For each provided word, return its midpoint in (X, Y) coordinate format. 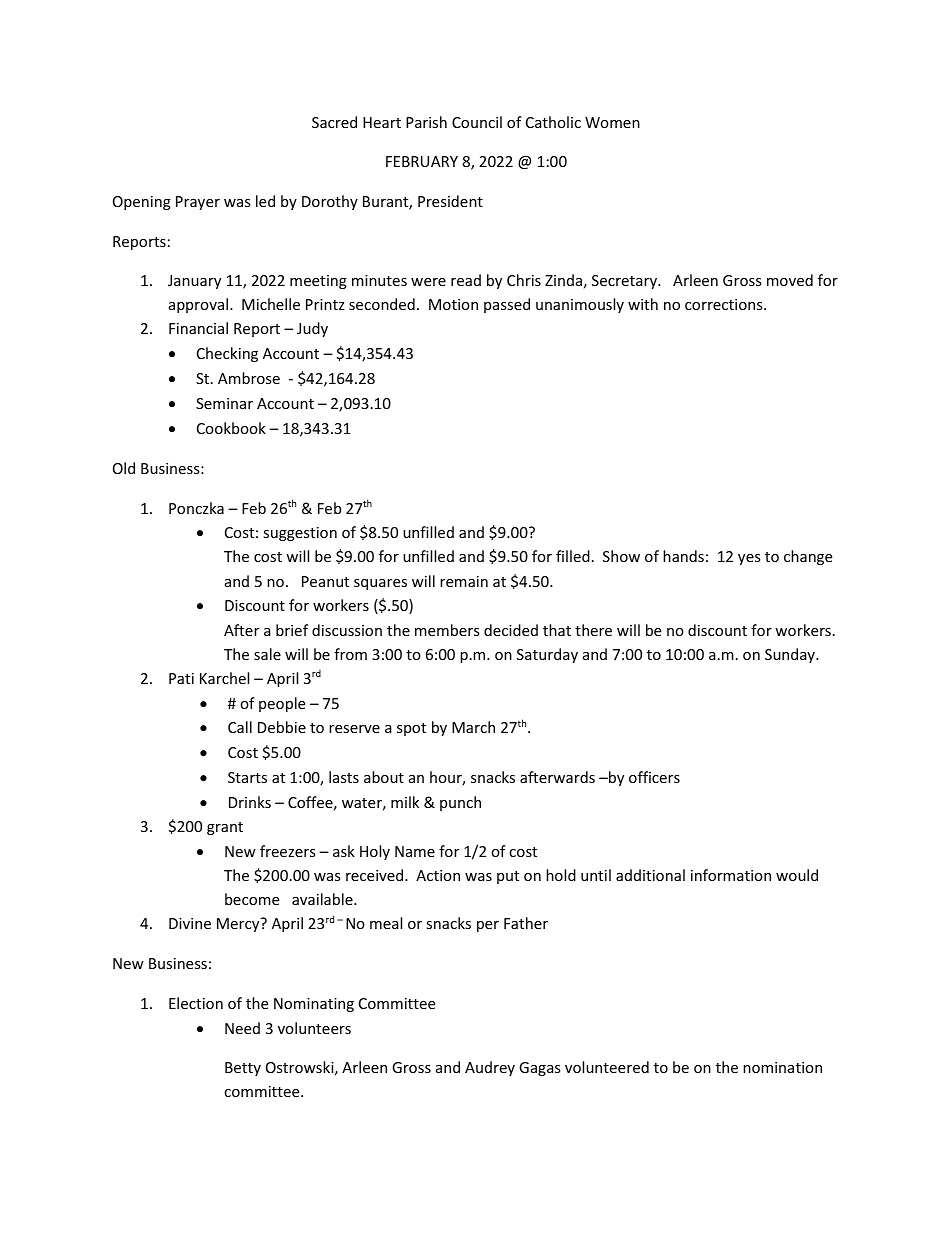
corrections (725, 304)
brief (292, 630)
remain (464, 581)
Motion (453, 304)
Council (477, 122)
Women (612, 122)
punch (460, 803)
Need (242, 1028)
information (731, 875)
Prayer (198, 203)
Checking (227, 354)
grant (225, 828)
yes (749, 559)
